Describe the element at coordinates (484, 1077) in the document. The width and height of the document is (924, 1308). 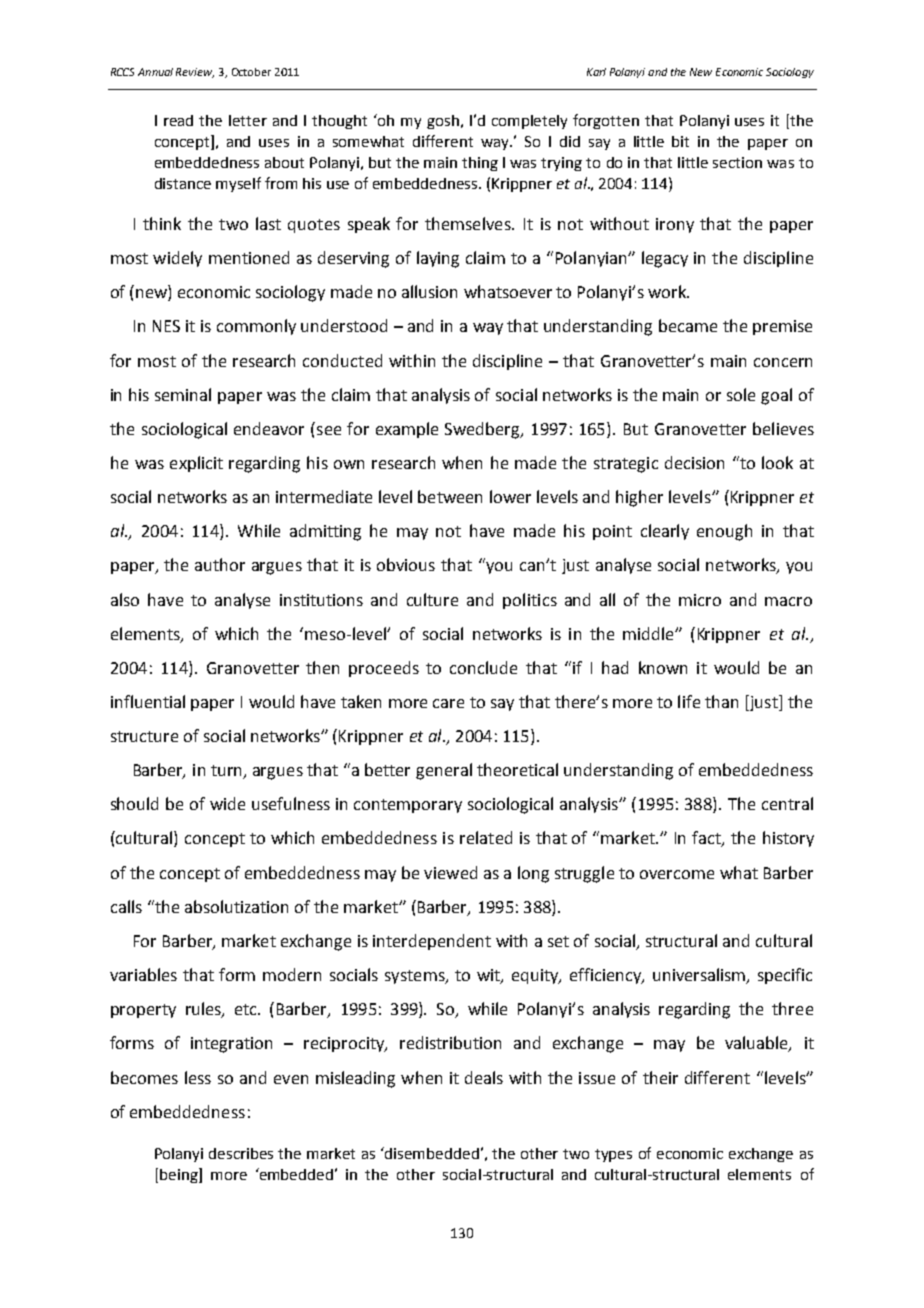
I see `deals` at that location.
